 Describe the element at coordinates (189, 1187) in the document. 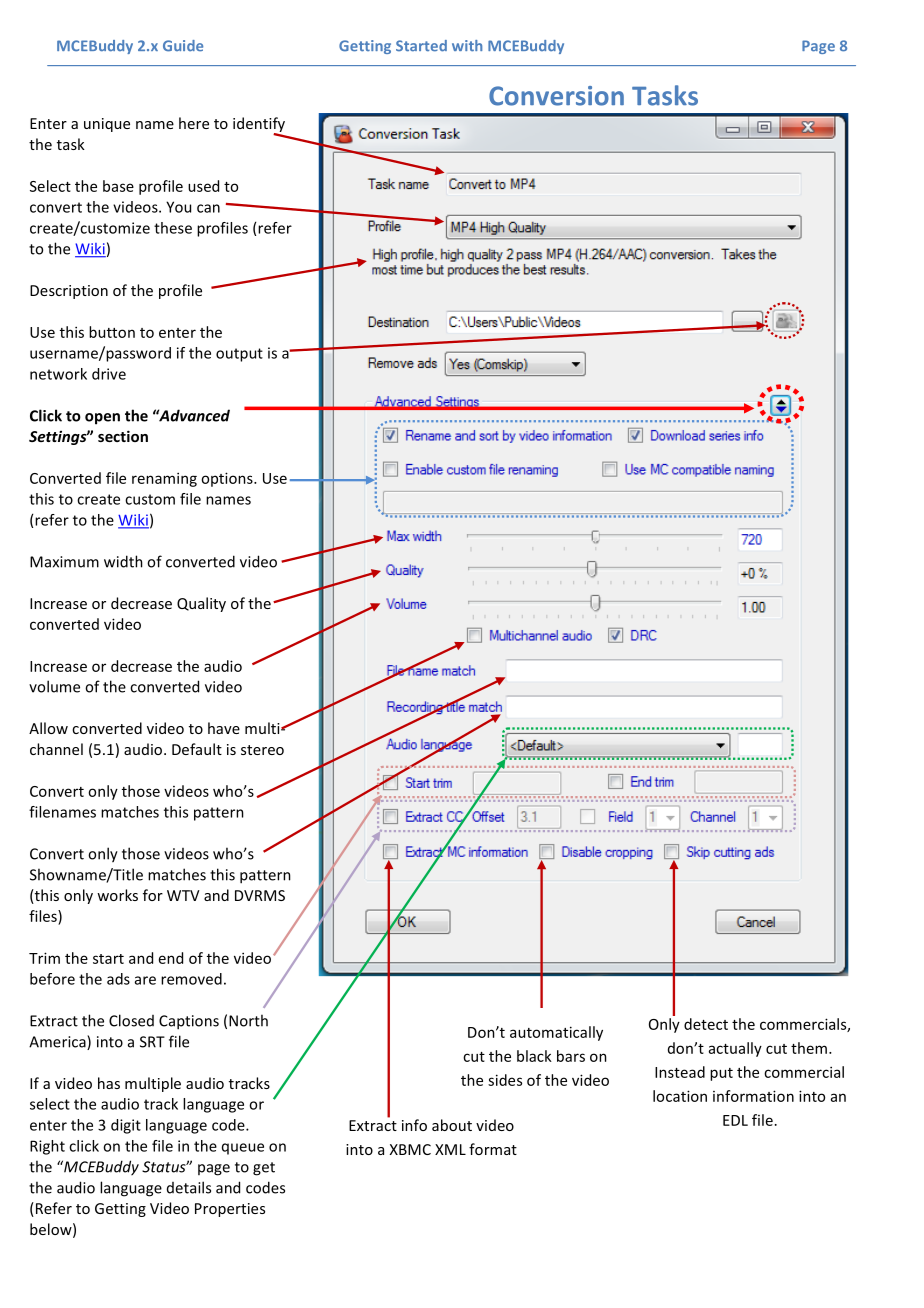

I see `details` at that location.
